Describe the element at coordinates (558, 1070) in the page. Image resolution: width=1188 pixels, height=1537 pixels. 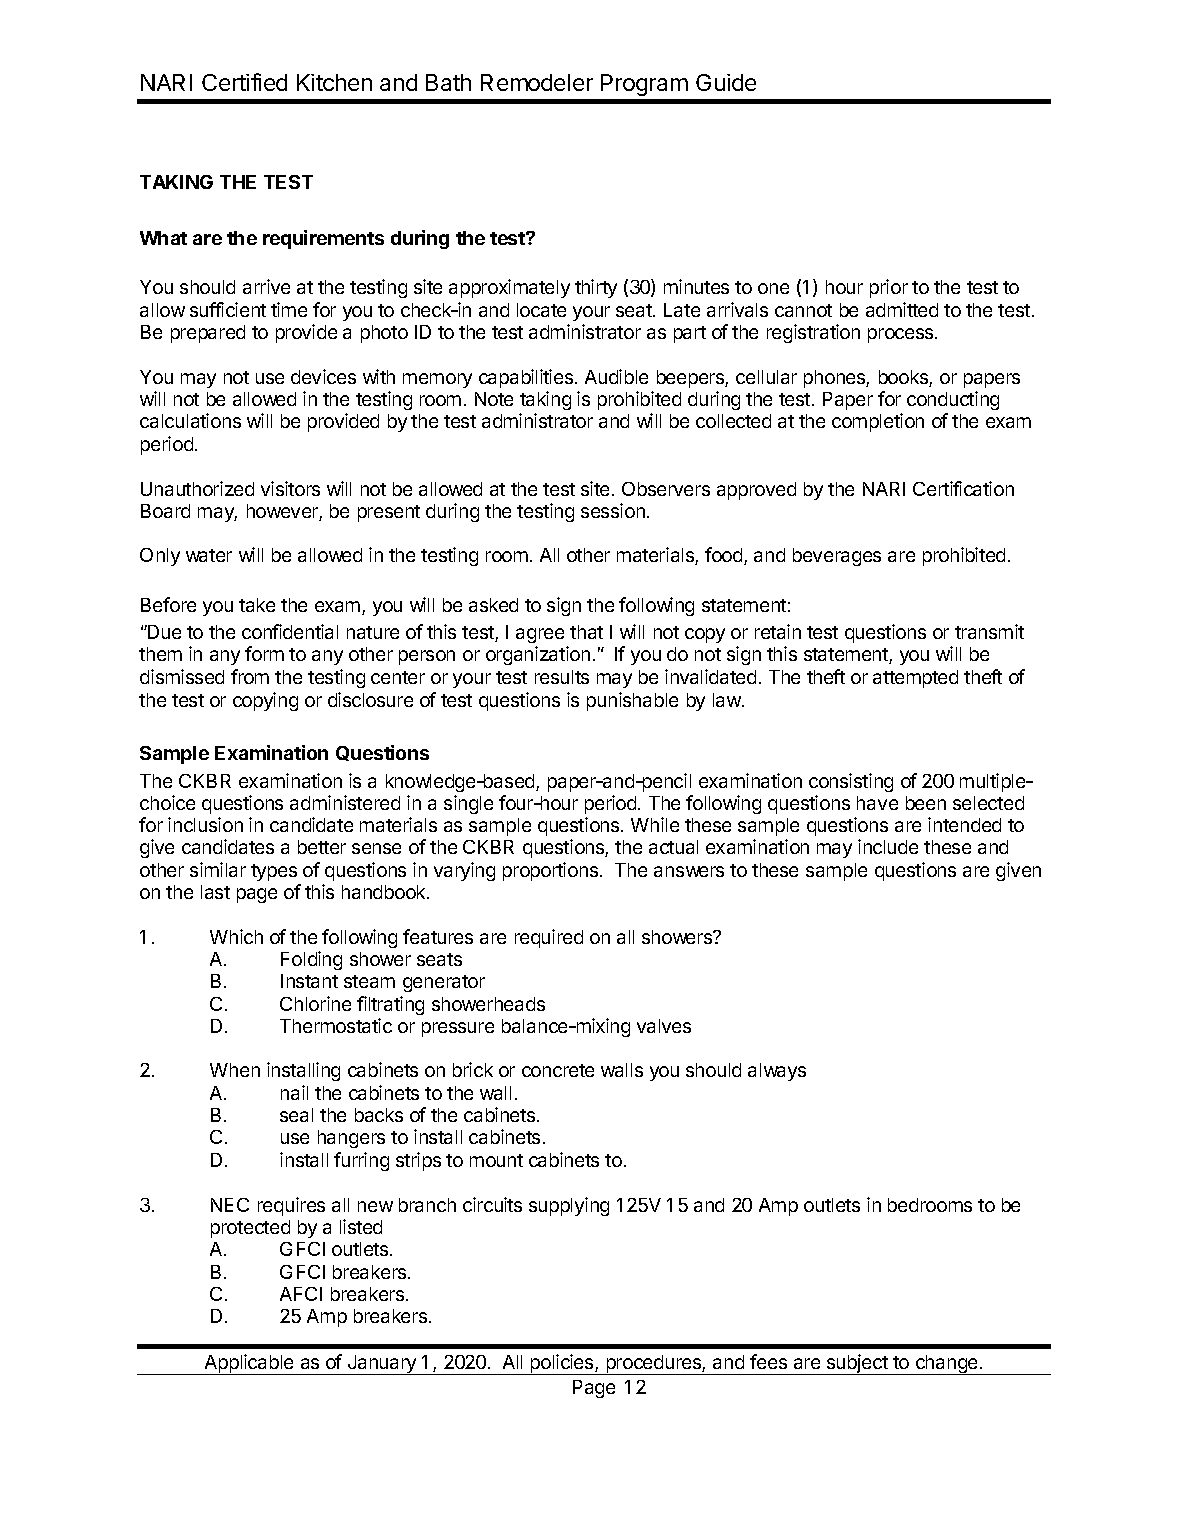
I see `concrete` at that location.
